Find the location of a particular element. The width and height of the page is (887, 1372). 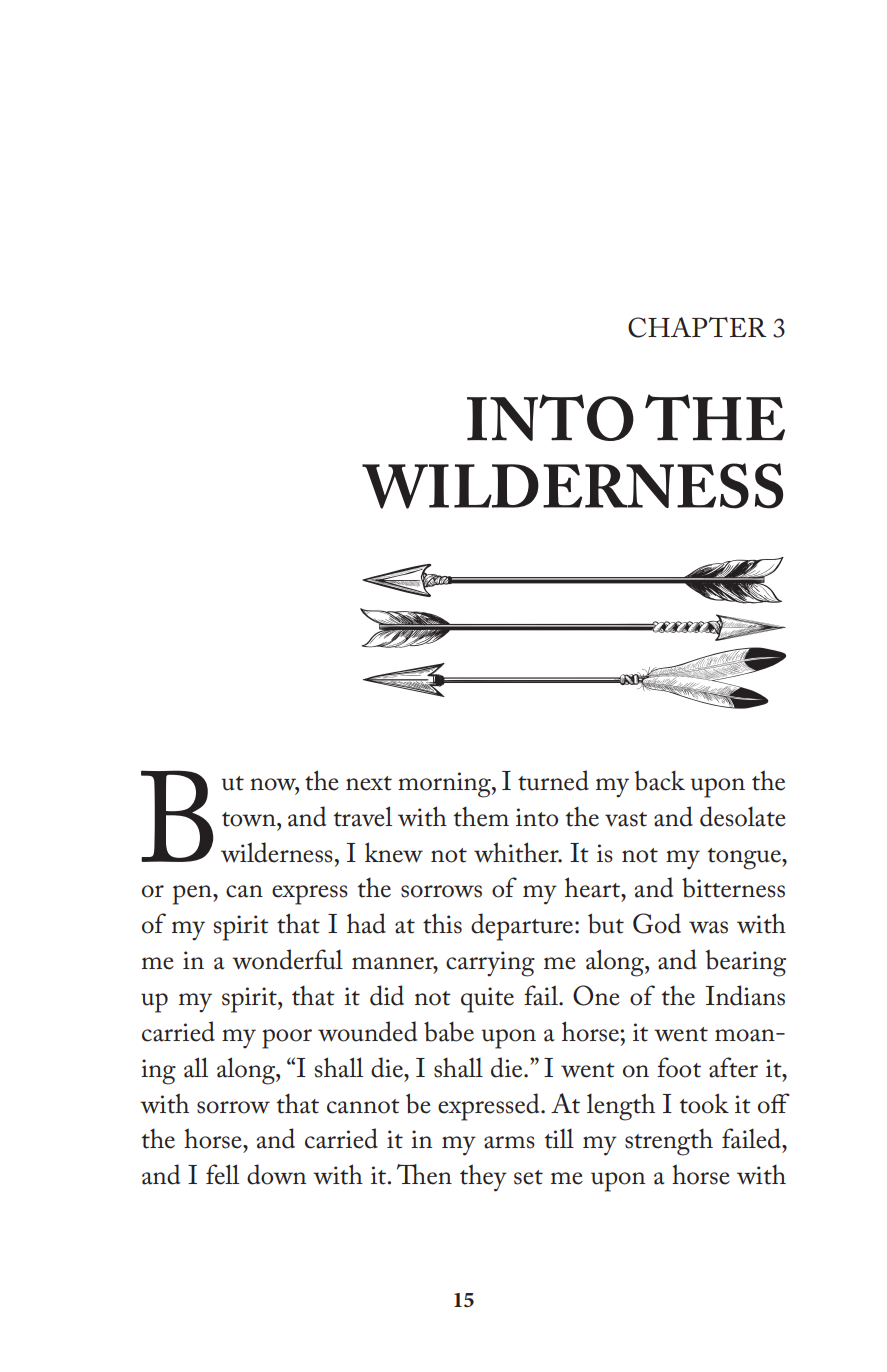

bitterness is located at coordinates (733, 887).
